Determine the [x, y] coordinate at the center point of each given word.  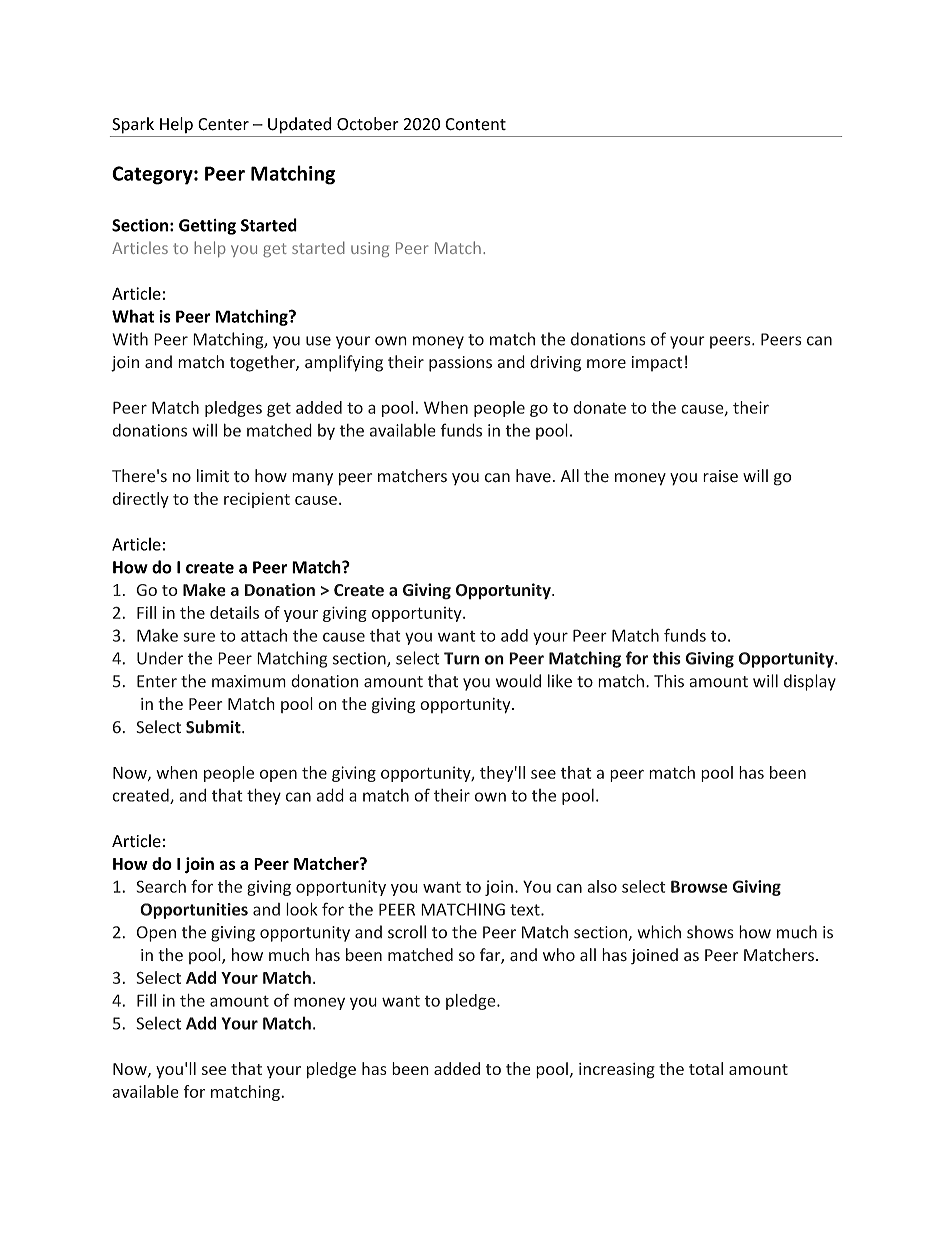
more [606, 364]
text [526, 910]
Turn [461, 658]
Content [475, 124]
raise [720, 476]
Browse [699, 886]
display [810, 682]
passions [460, 364]
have [533, 476]
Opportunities [194, 911]
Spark [133, 125]
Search [161, 886]
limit [213, 476]
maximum [249, 681]
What [133, 316]
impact [657, 364]
